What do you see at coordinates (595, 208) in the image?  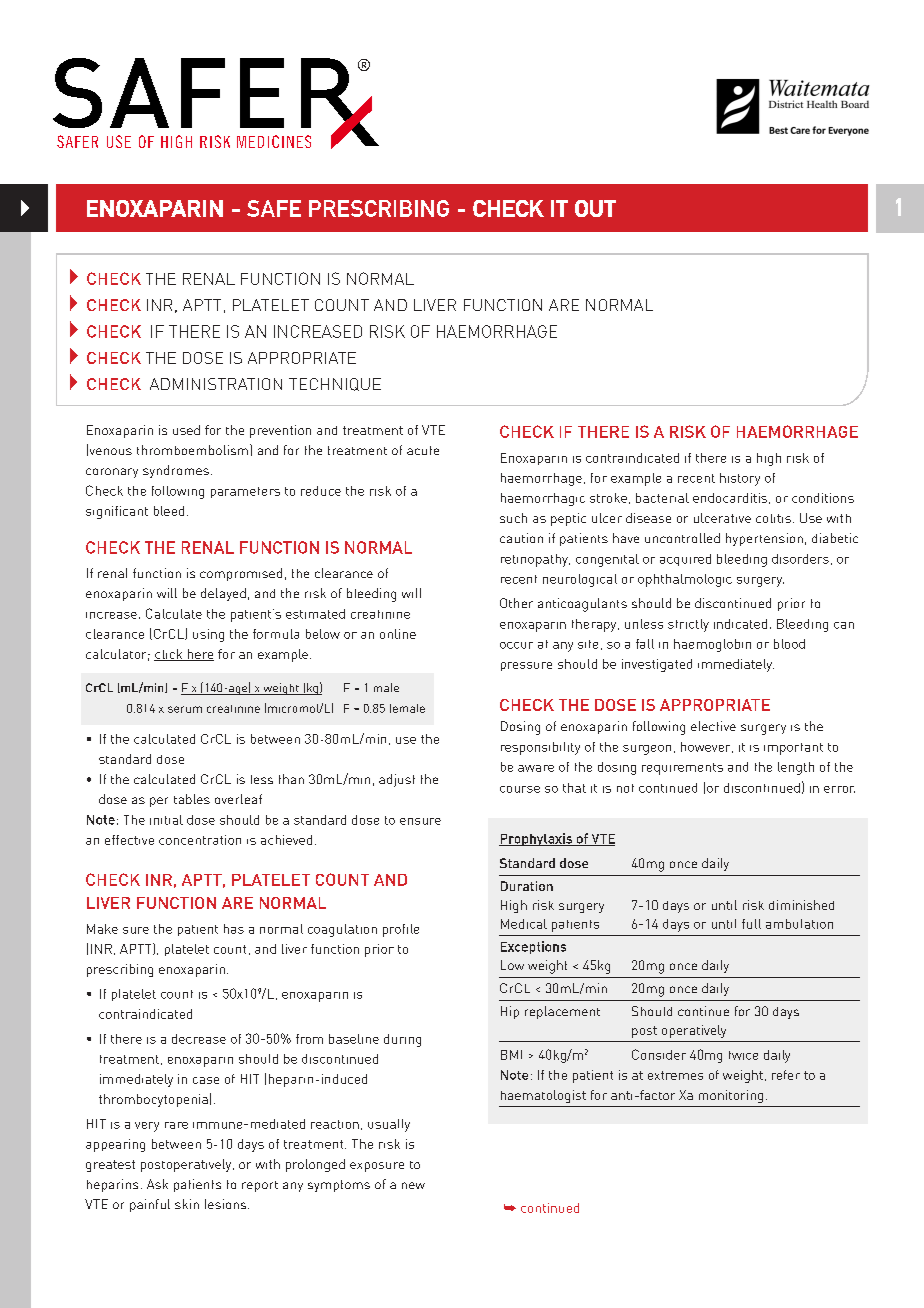 I see `OUT` at bounding box center [595, 208].
